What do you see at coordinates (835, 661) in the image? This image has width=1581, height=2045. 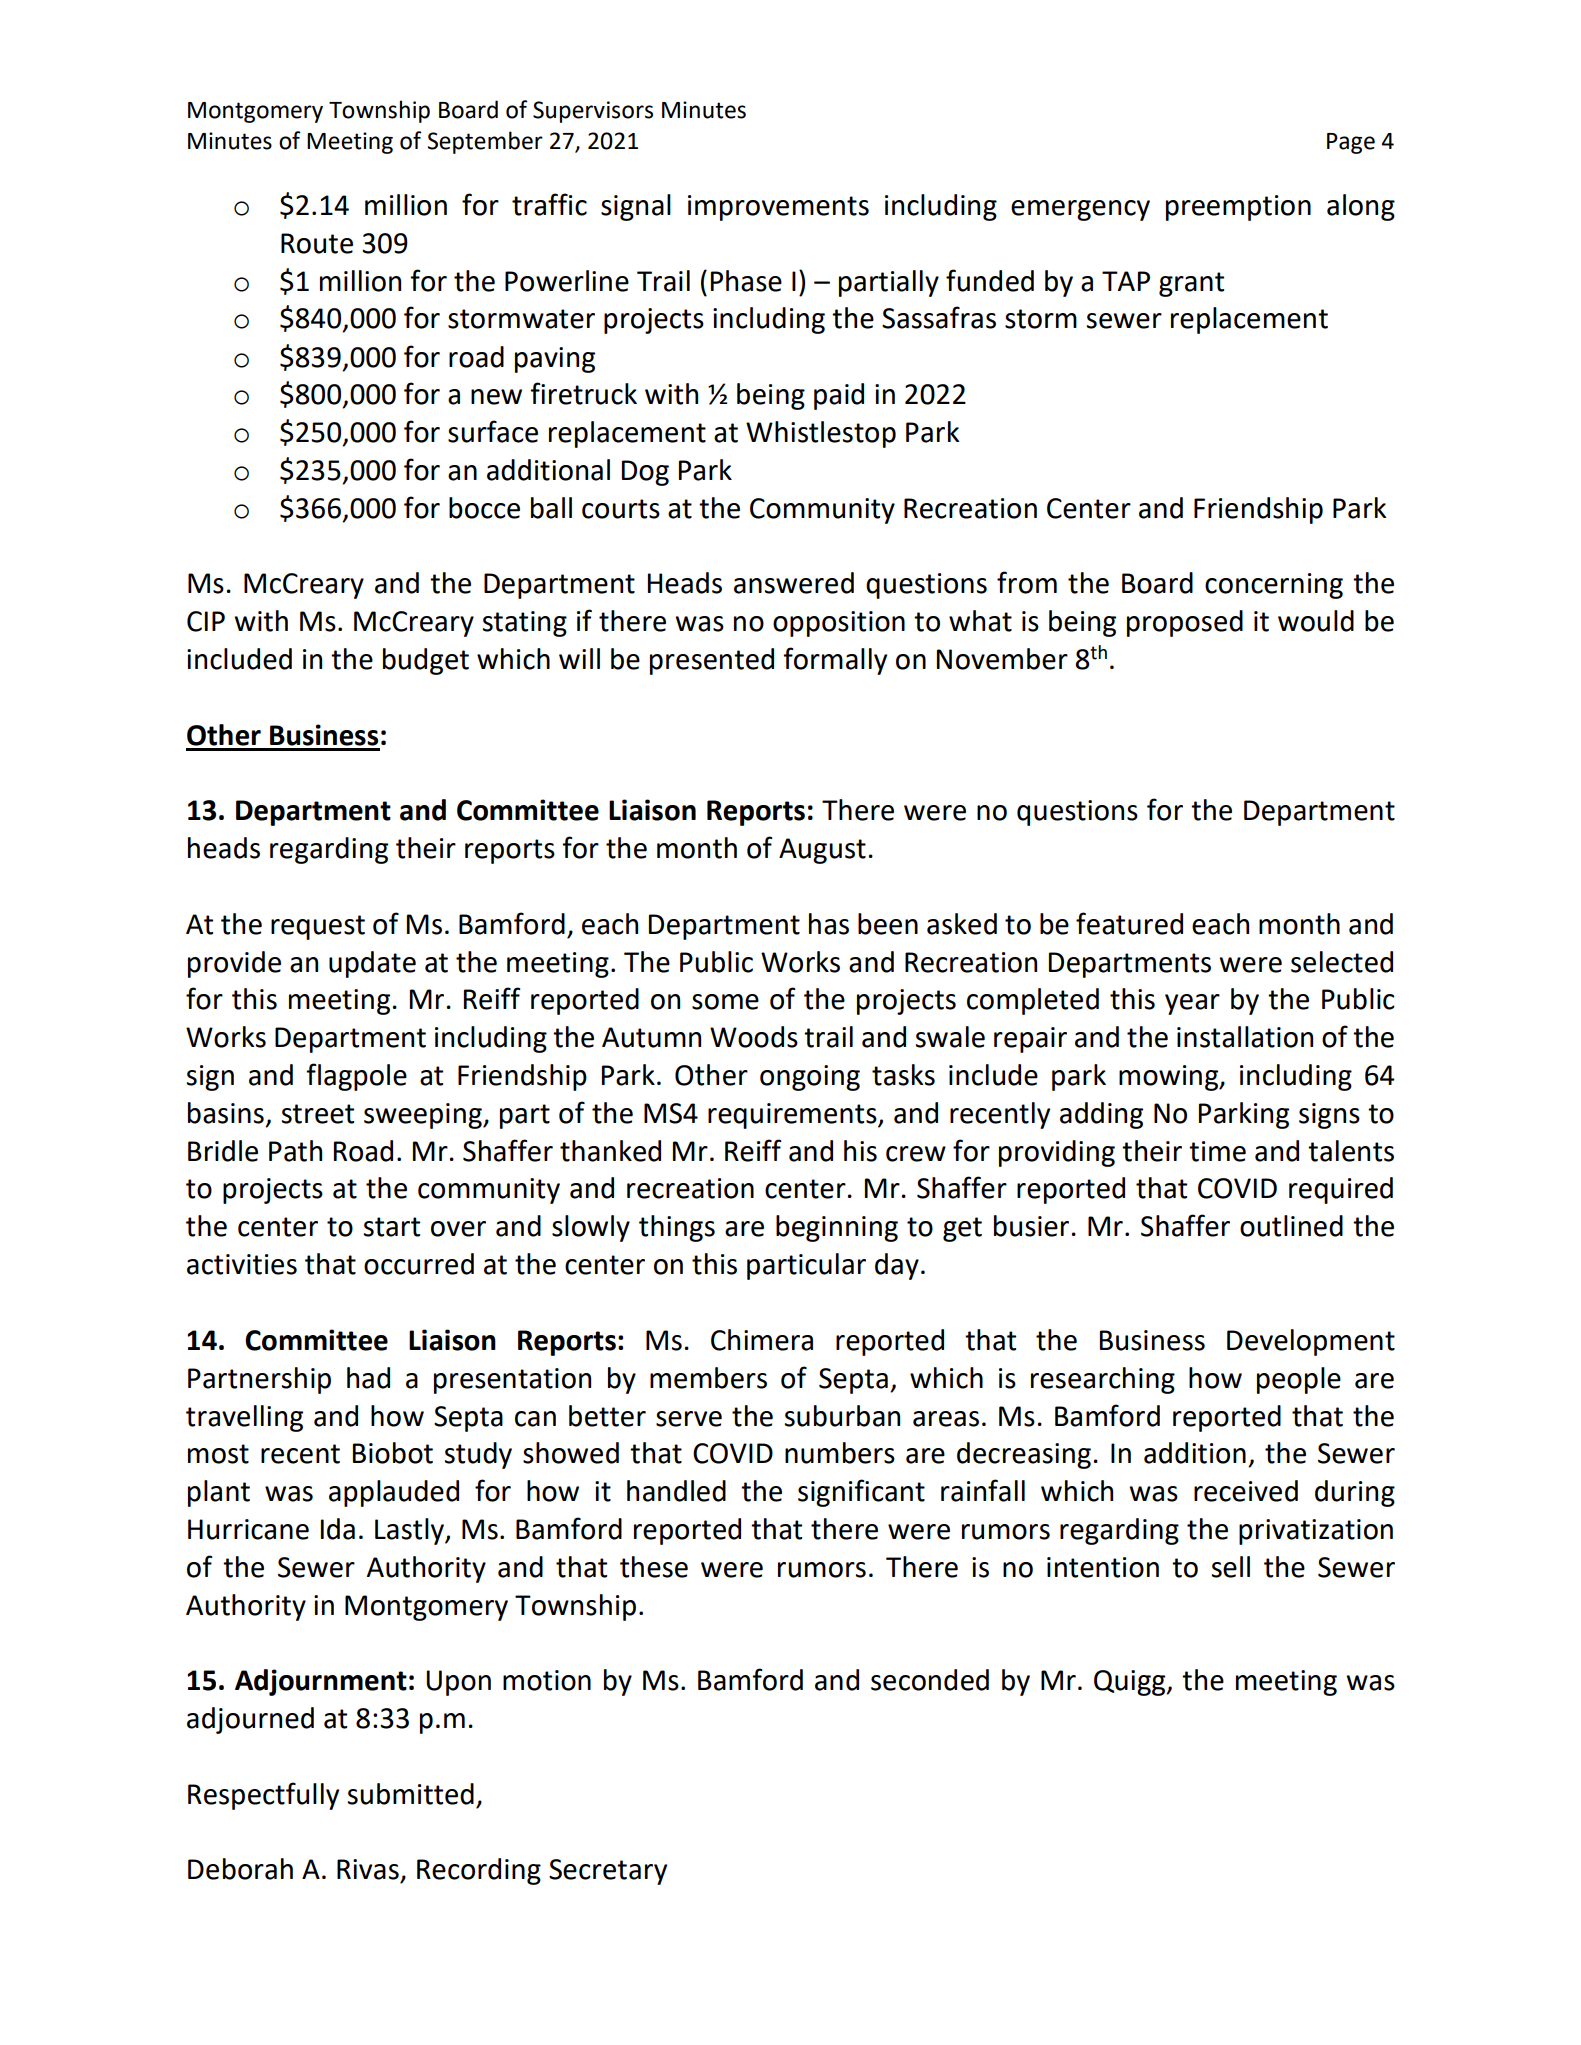 I see `formally` at bounding box center [835, 661].
